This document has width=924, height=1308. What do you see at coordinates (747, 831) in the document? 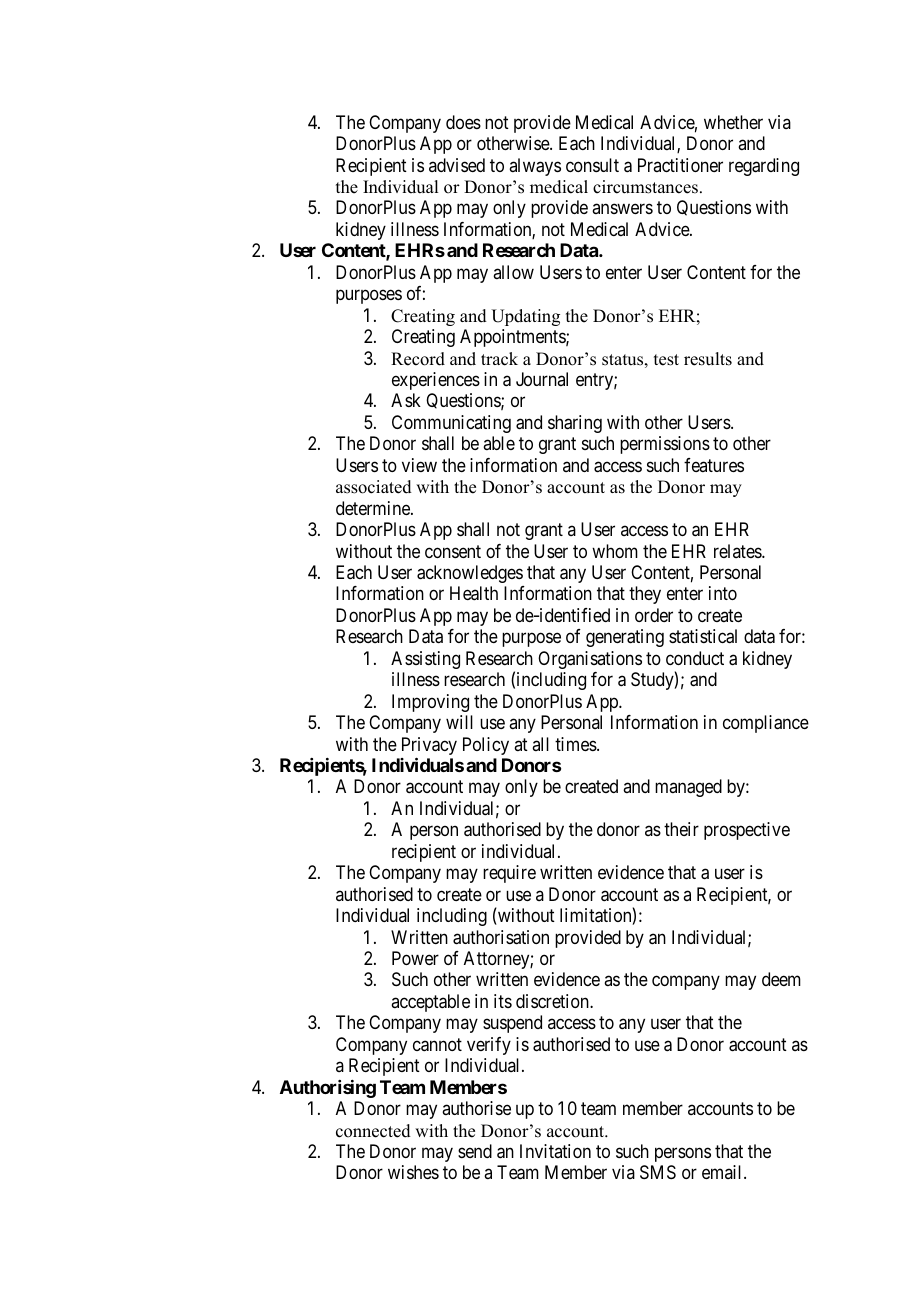
I see `prospective` at bounding box center [747, 831].
